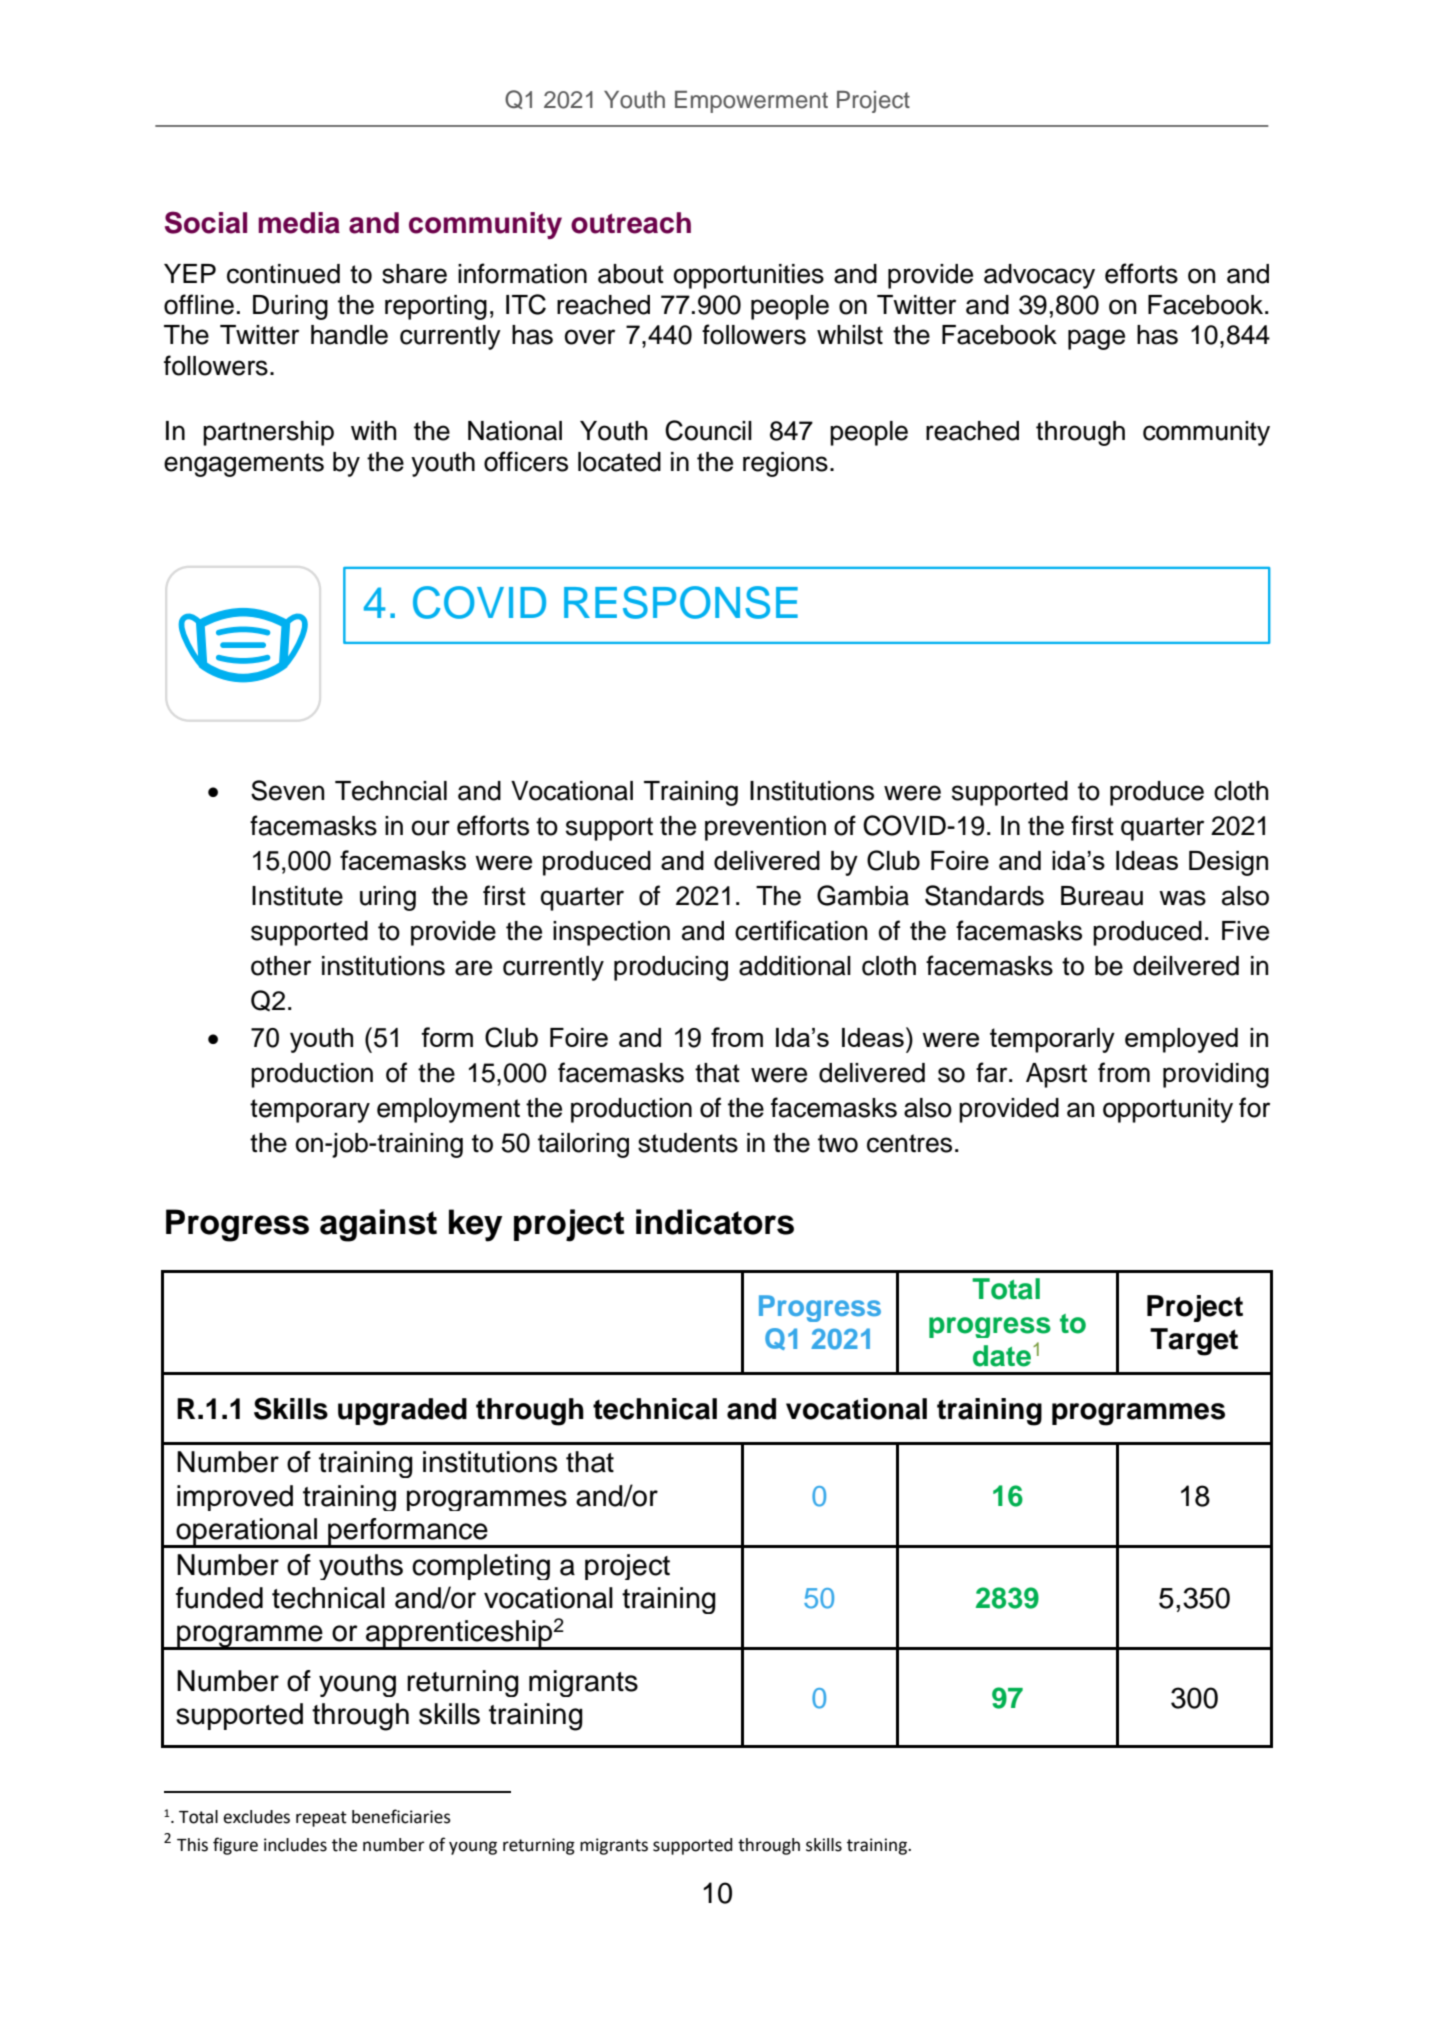 This screenshot has width=1434, height=2028. Describe the element at coordinates (1102, 896) in the screenshot. I see `Bureau` at that location.
